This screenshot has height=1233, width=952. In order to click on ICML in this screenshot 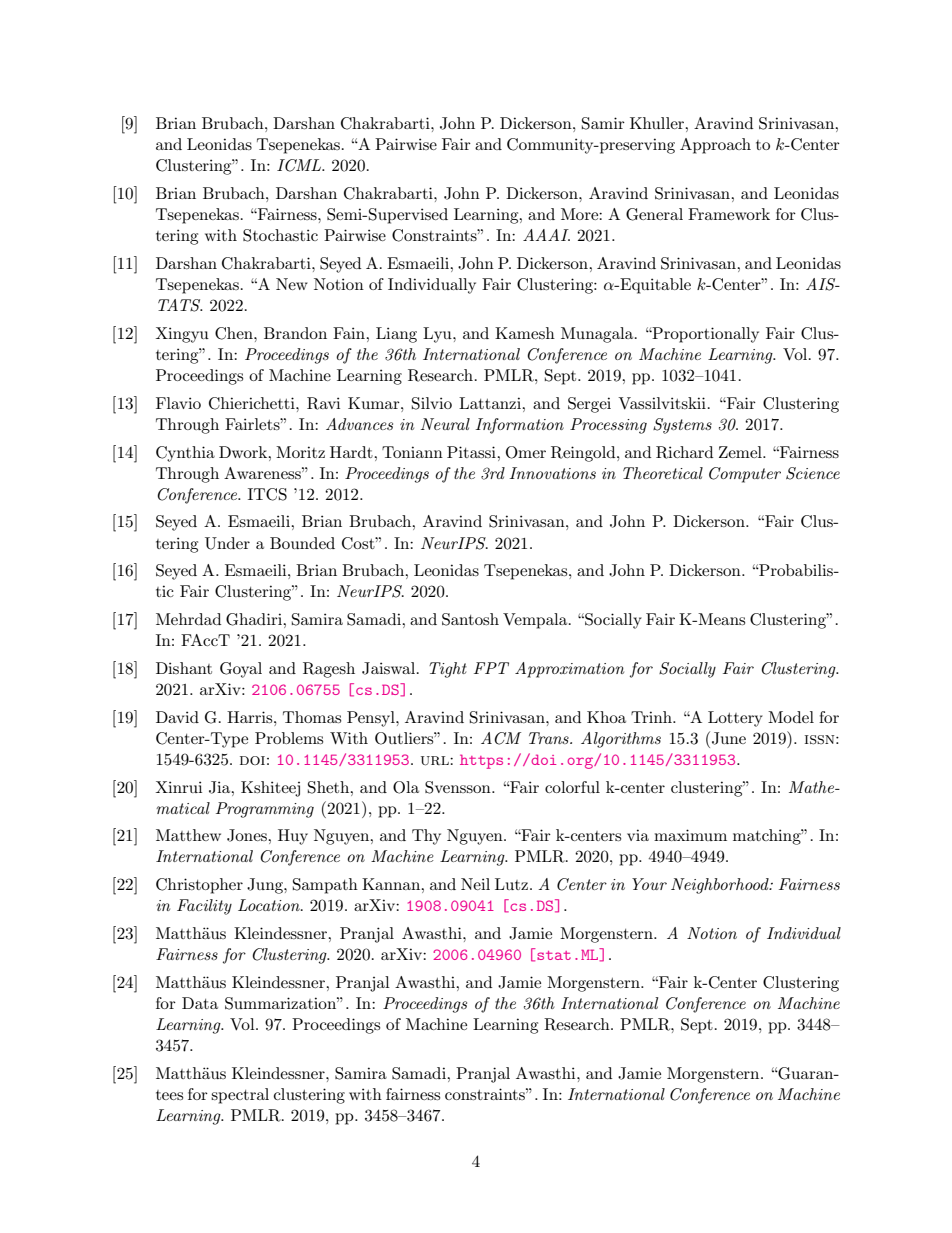, I will do `click(300, 165)`.
